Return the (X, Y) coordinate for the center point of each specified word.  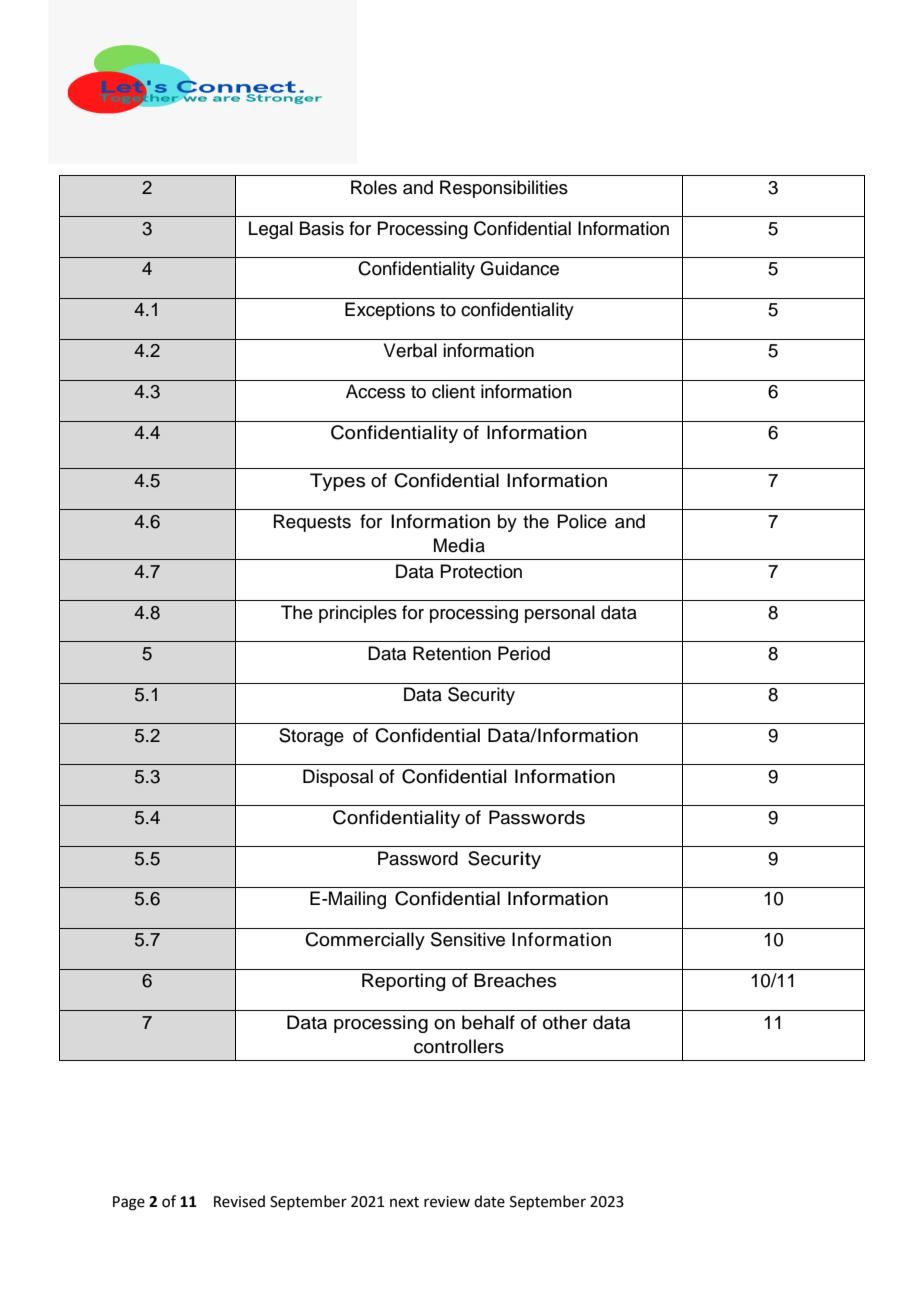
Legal (271, 230)
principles (358, 614)
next (404, 1202)
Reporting (403, 982)
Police (582, 521)
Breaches (515, 980)
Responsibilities (504, 189)
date (489, 1201)
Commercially (365, 941)
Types (337, 482)
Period (524, 653)
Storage (311, 737)
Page (129, 1203)
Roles (374, 187)
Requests (312, 523)
